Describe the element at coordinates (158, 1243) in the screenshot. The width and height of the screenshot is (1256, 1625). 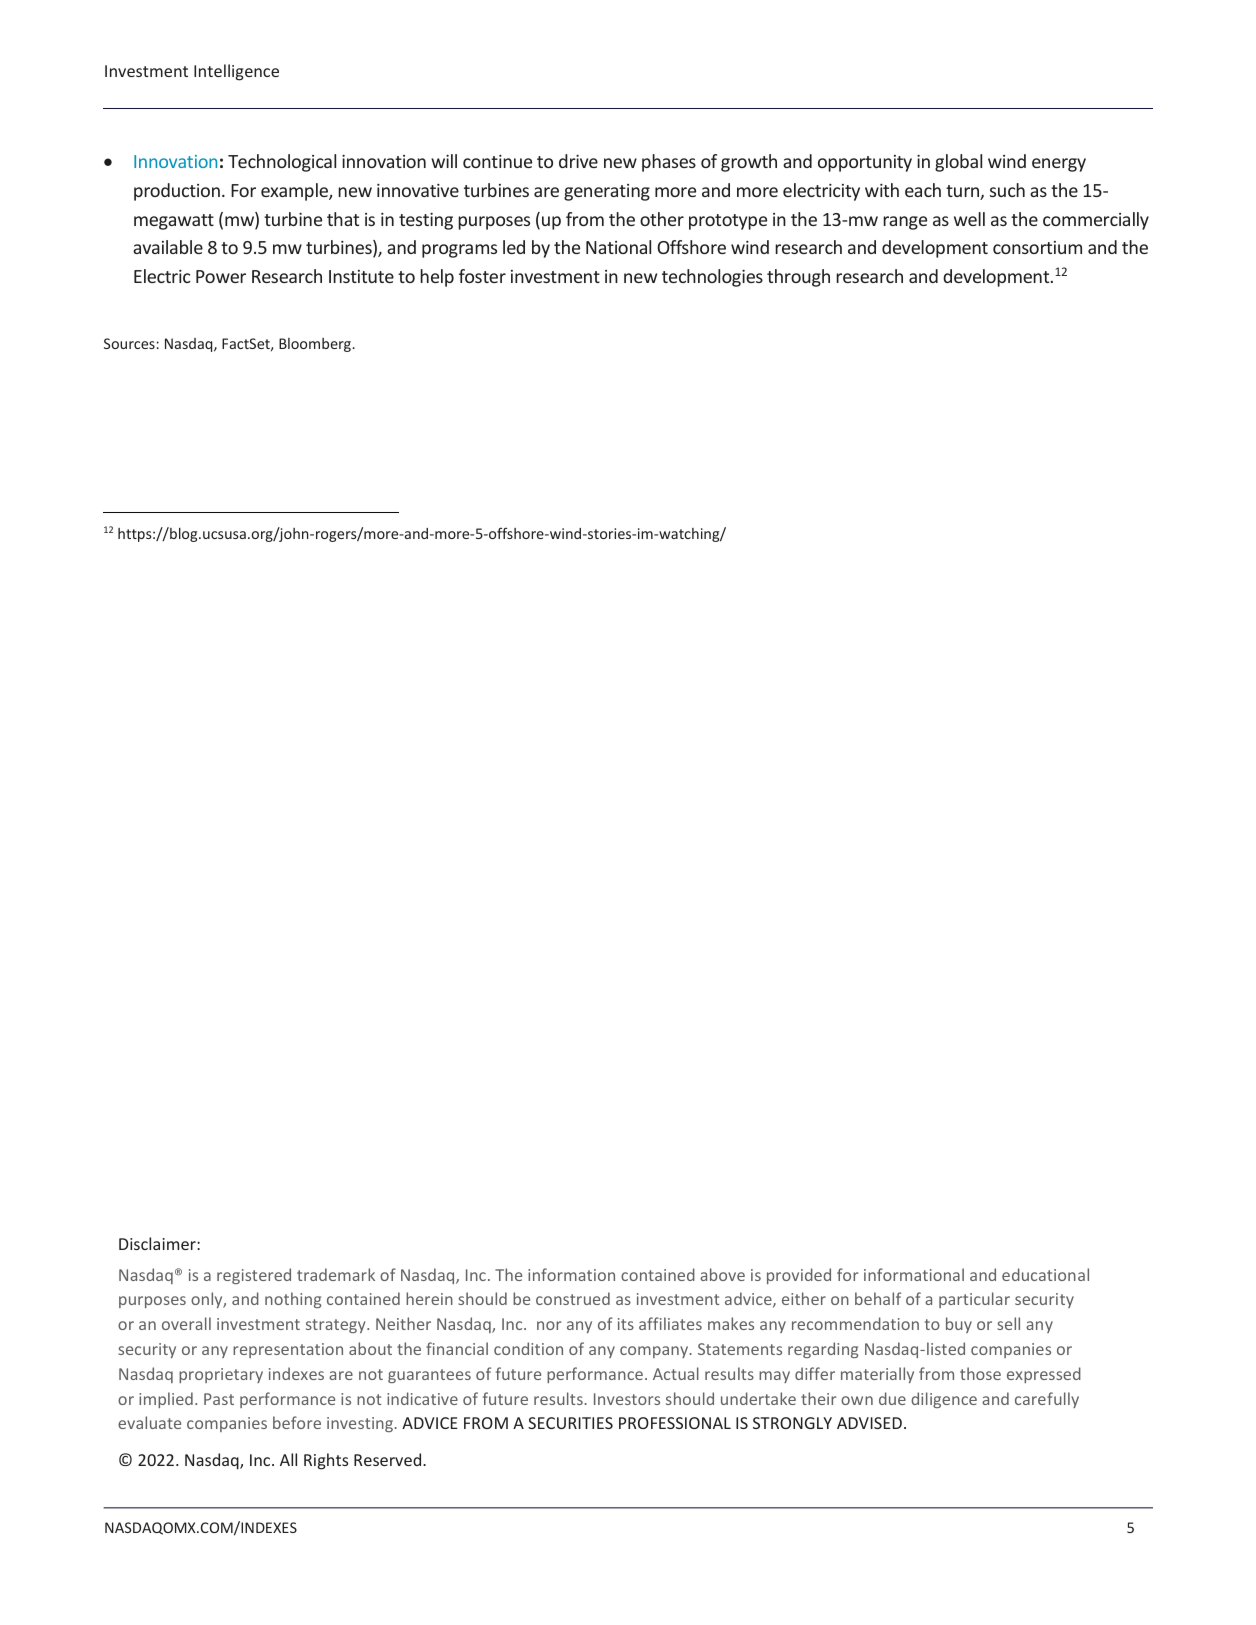
I see `Disclaimer` at that location.
